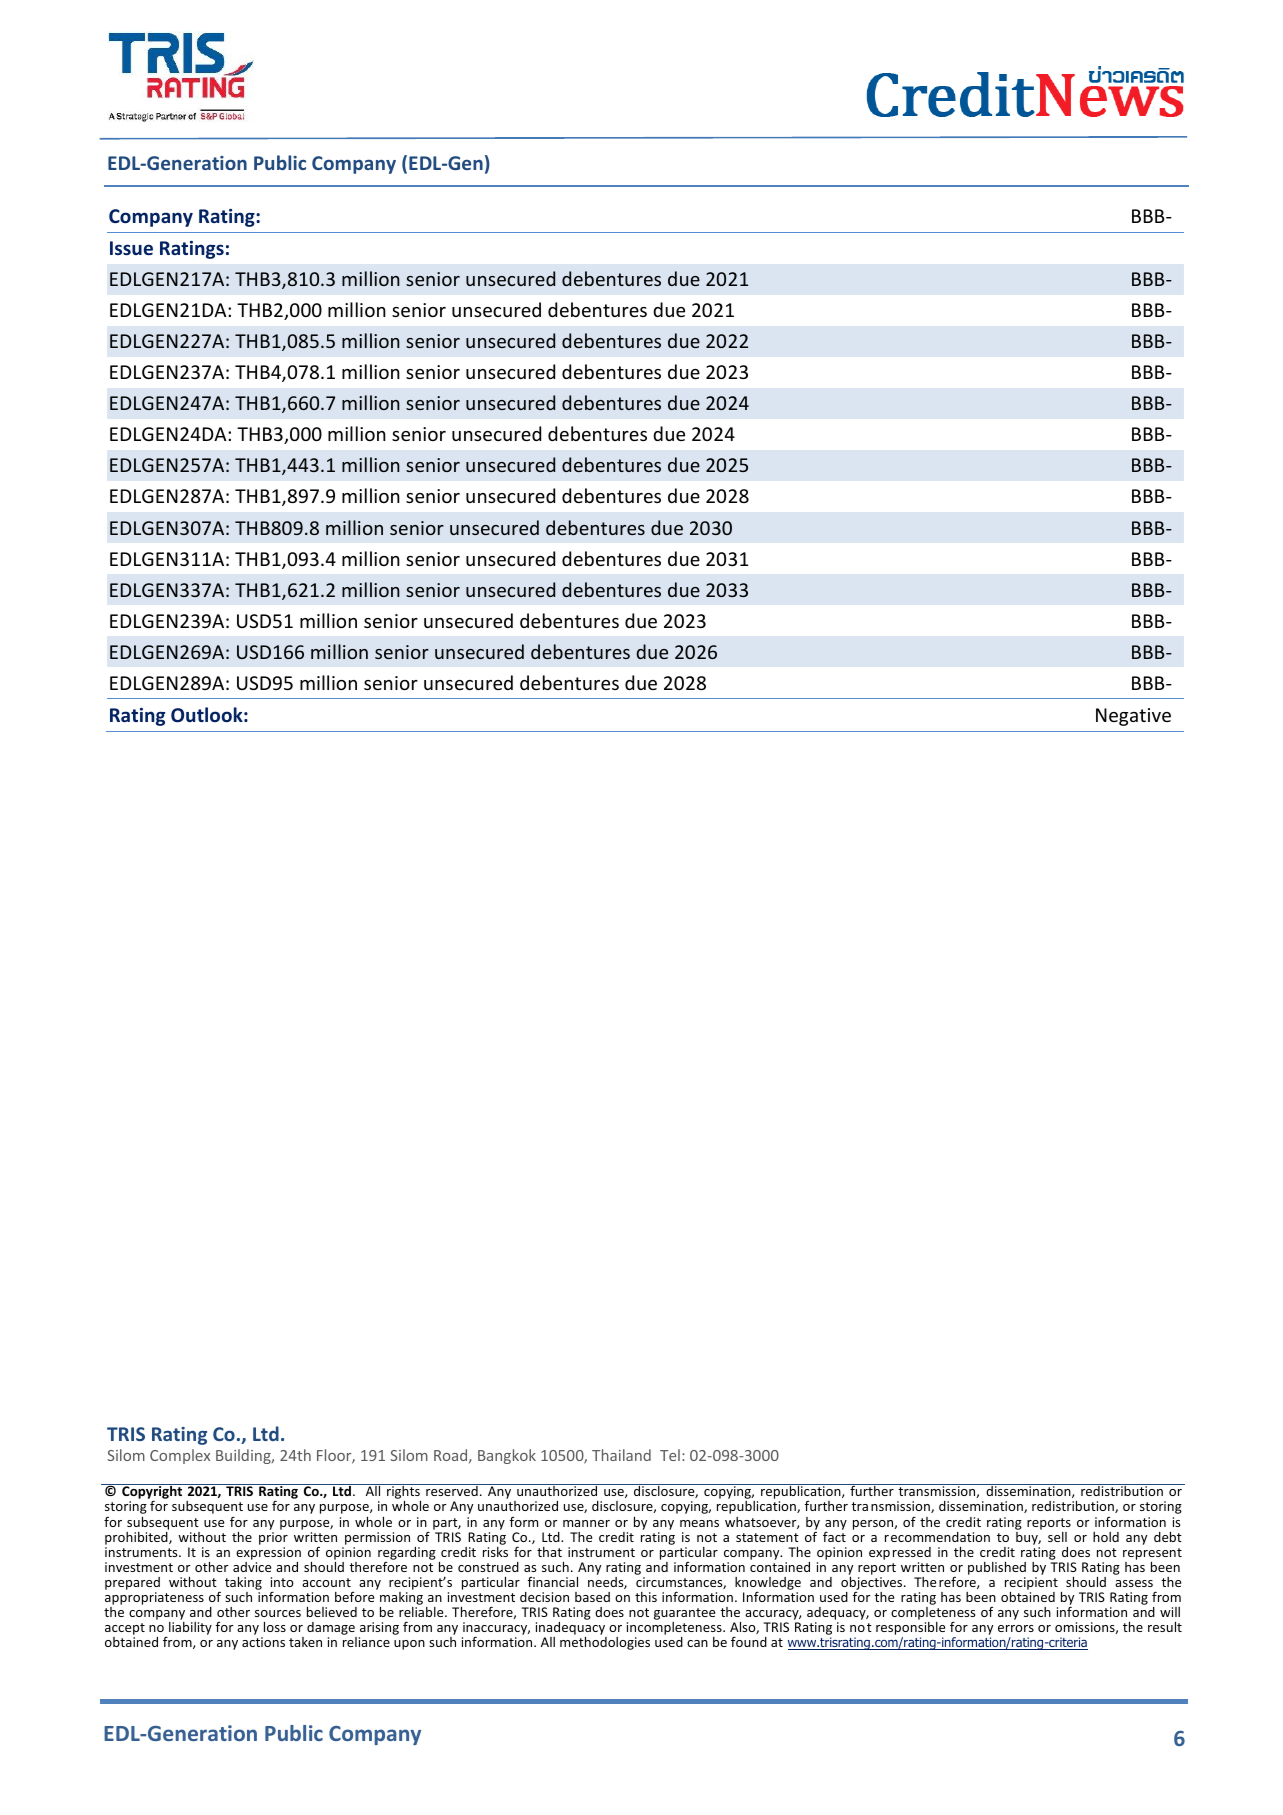  What do you see at coordinates (180, 1456) in the screenshot?
I see `Complex` at bounding box center [180, 1456].
